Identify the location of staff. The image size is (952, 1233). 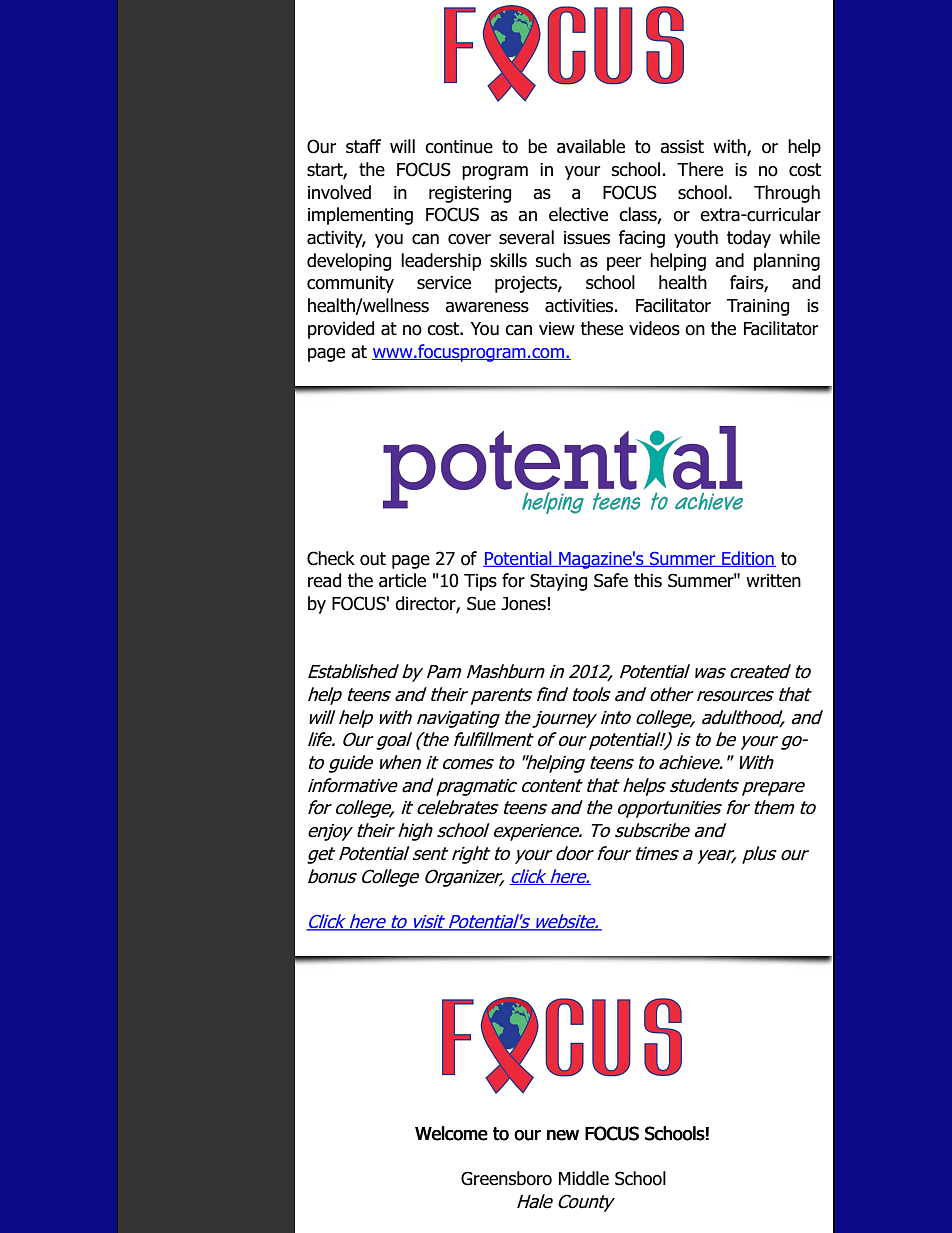
(363, 146).
